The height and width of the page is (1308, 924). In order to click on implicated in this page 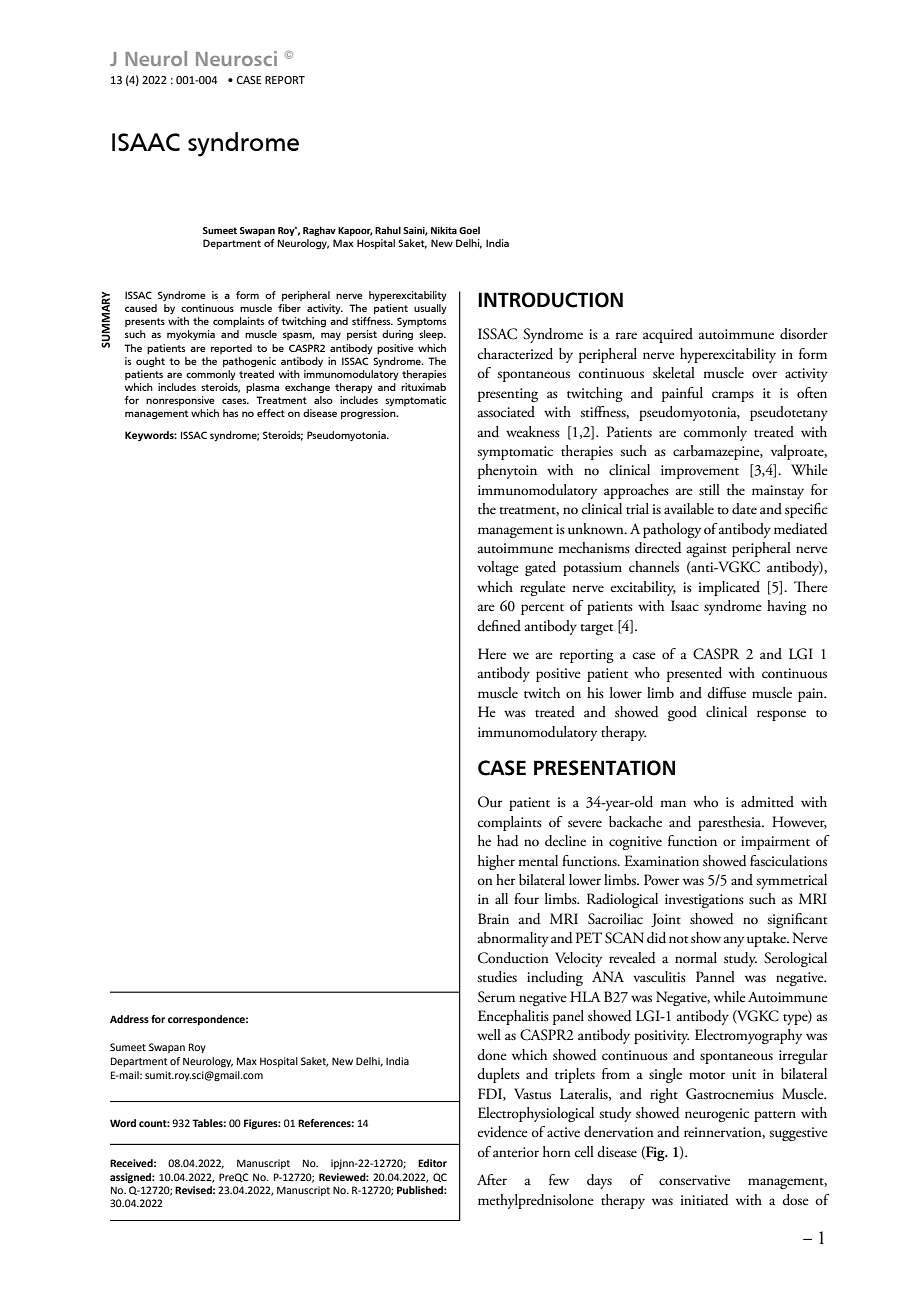, I will do `click(729, 588)`.
